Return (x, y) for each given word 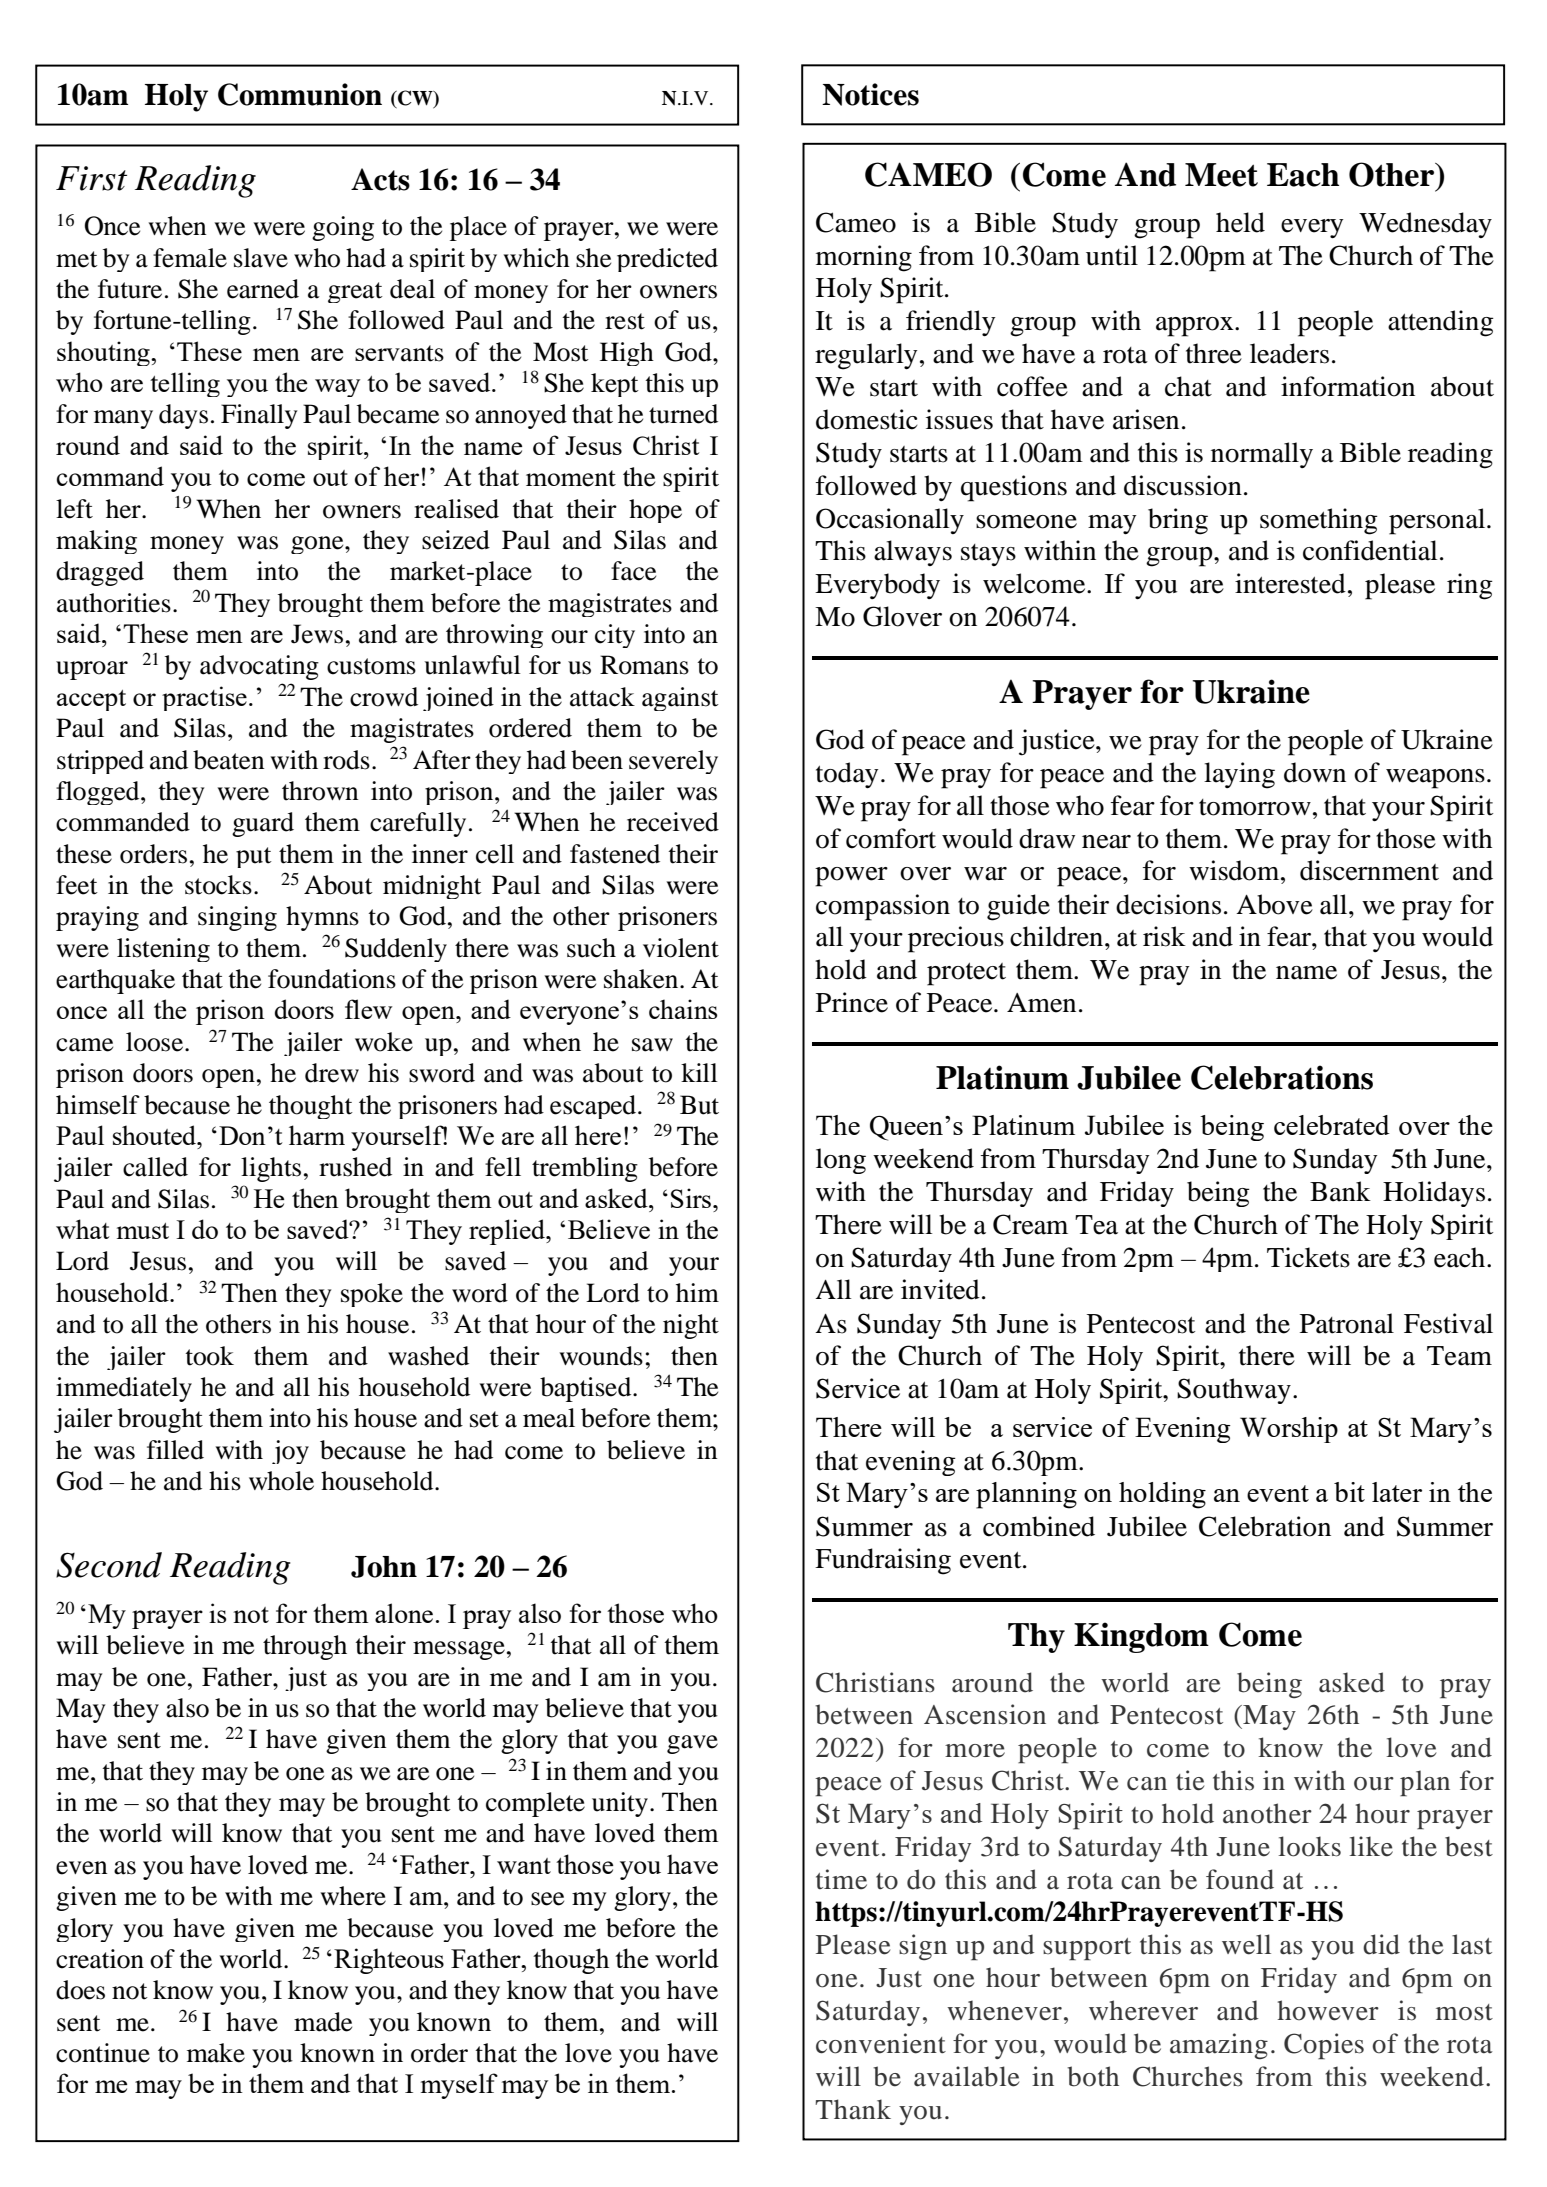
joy (290, 1452)
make (216, 2053)
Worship (1289, 1430)
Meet (1221, 175)
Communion (300, 94)
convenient (881, 2043)
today (847, 775)
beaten (229, 760)
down (1315, 772)
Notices (870, 94)
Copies (1324, 2046)
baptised (587, 1389)
